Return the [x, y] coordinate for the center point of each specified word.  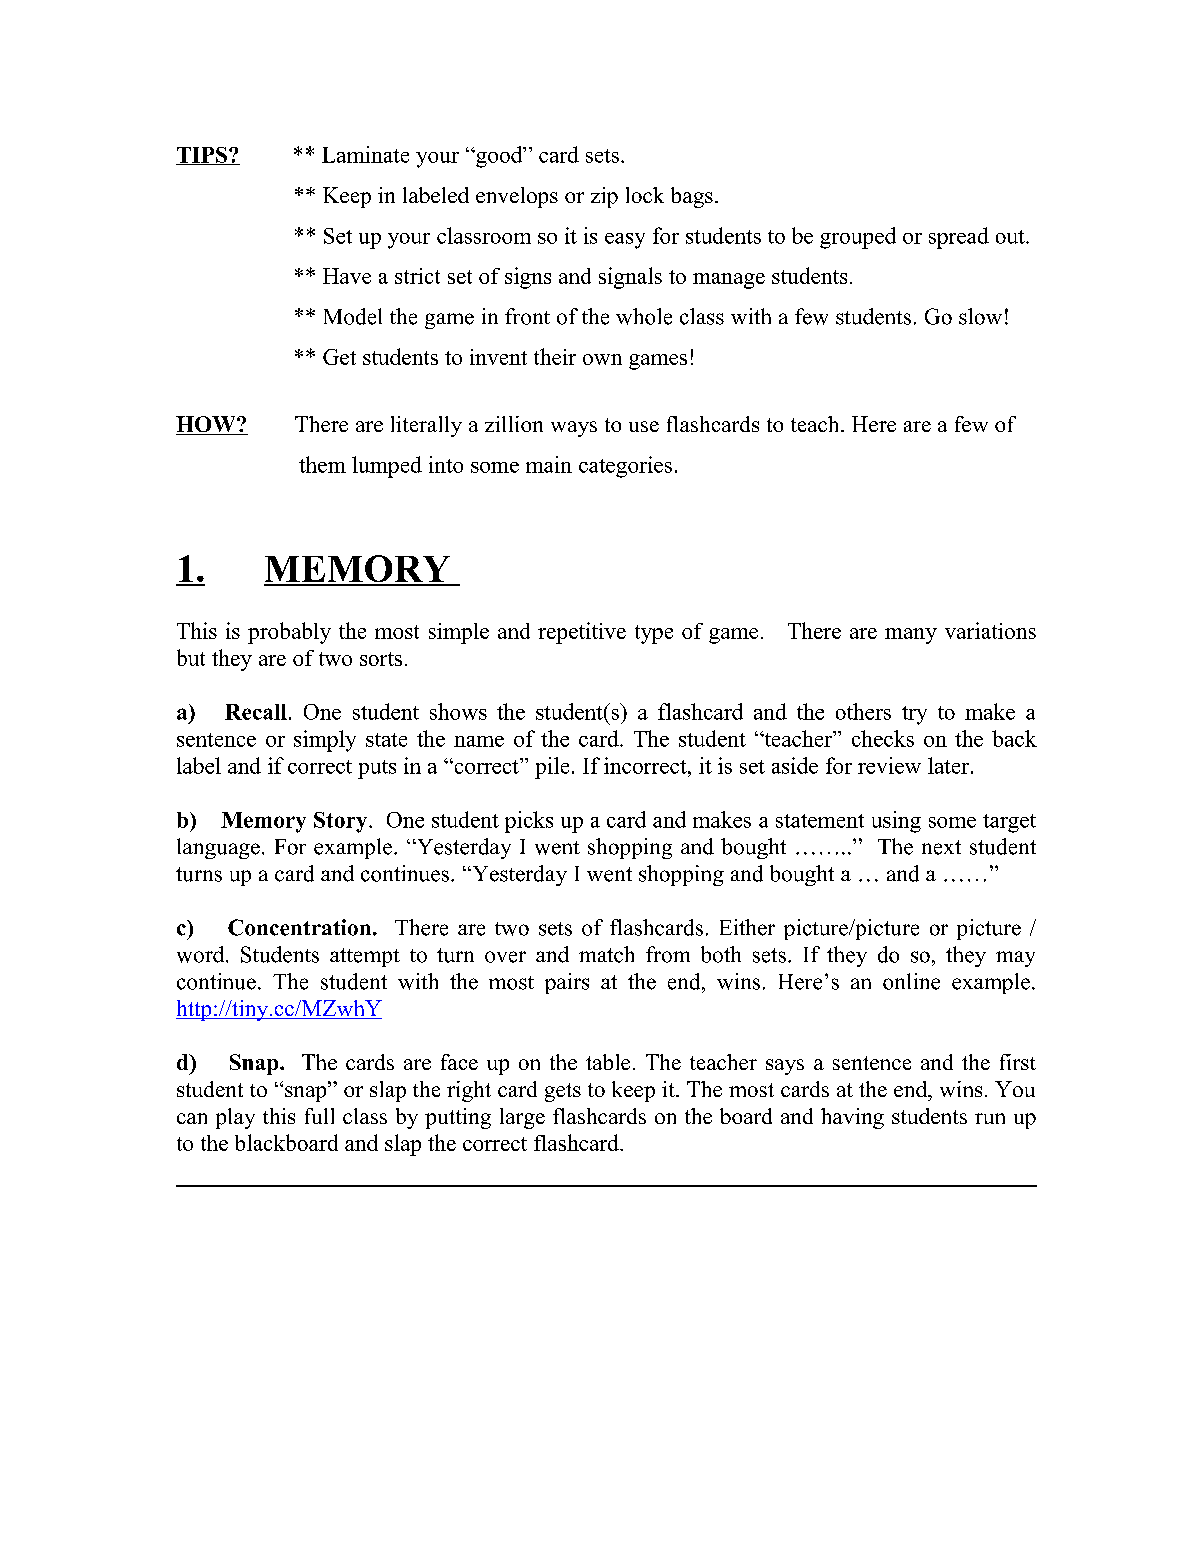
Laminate [365, 154]
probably [289, 633]
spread [959, 238]
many [911, 636]
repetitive [582, 633]
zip [604, 197]
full [319, 1116]
